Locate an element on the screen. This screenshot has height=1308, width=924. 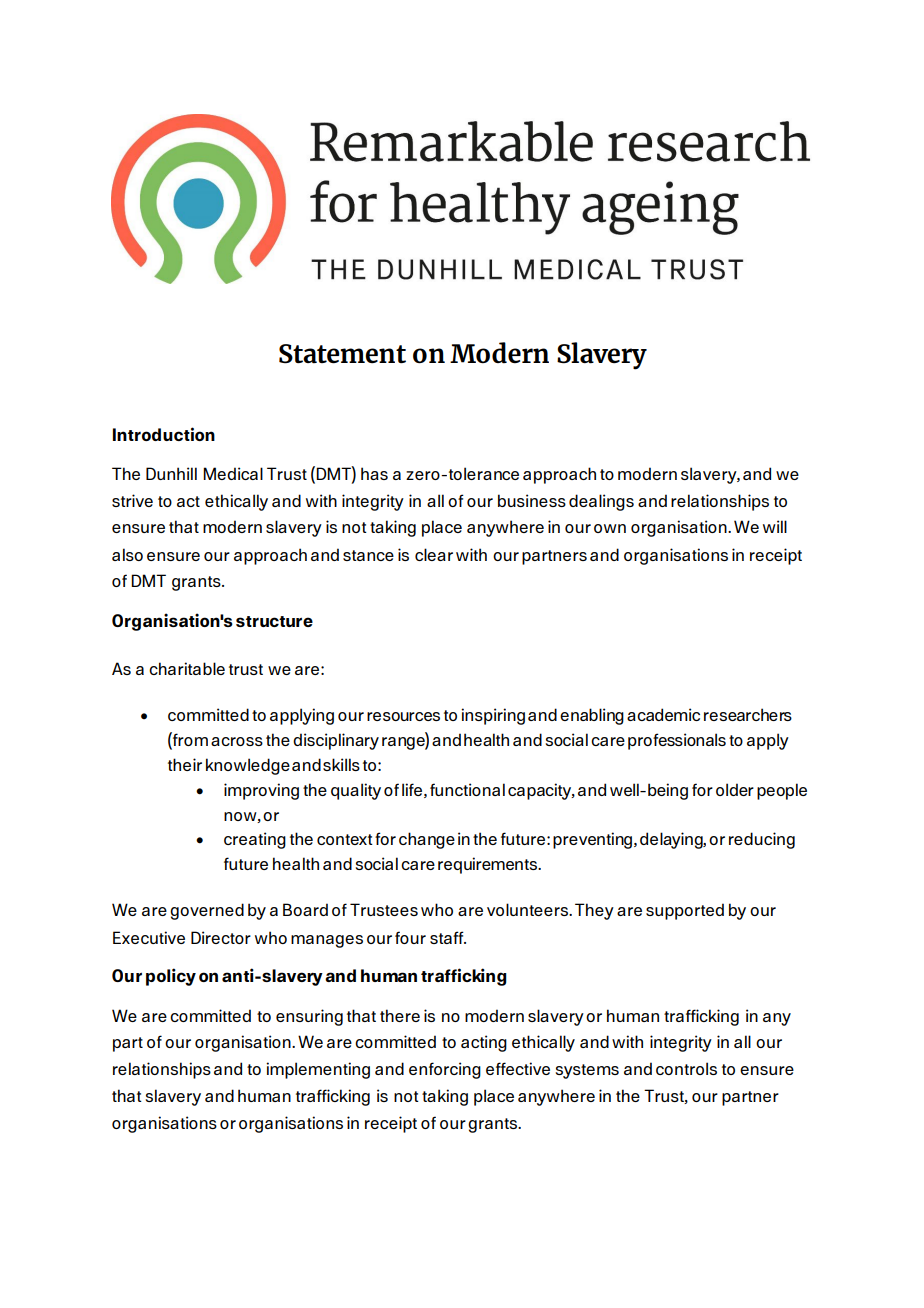
across is located at coordinates (237, 741).
